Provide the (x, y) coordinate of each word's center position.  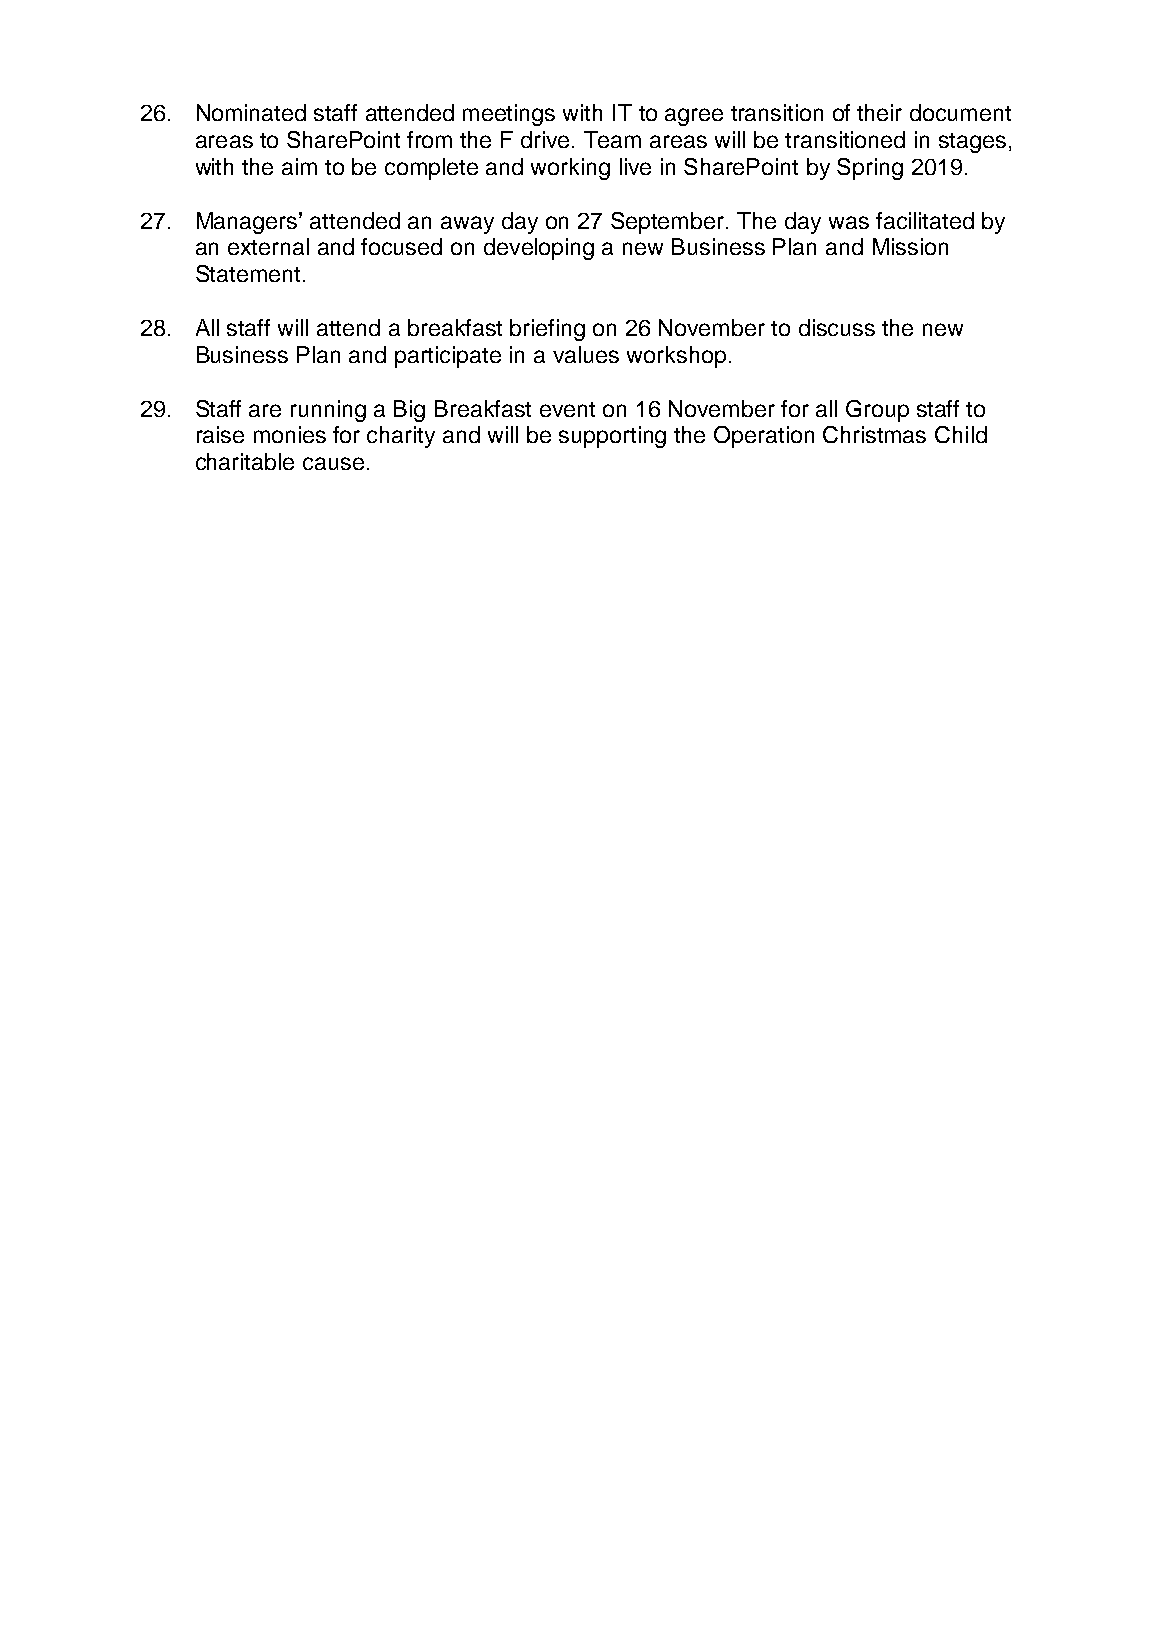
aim (299, 166)
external (268, 246)
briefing (547, 330)
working (570, 169)
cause (333, 463)
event (567, 409)
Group (877, 411)
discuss (837, 327)
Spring (870, 169)
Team (612, 139)
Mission (910, 246)
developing (539, 249)
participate (448, 357)
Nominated (251, 112)
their (879, 112)
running (328, 411)
